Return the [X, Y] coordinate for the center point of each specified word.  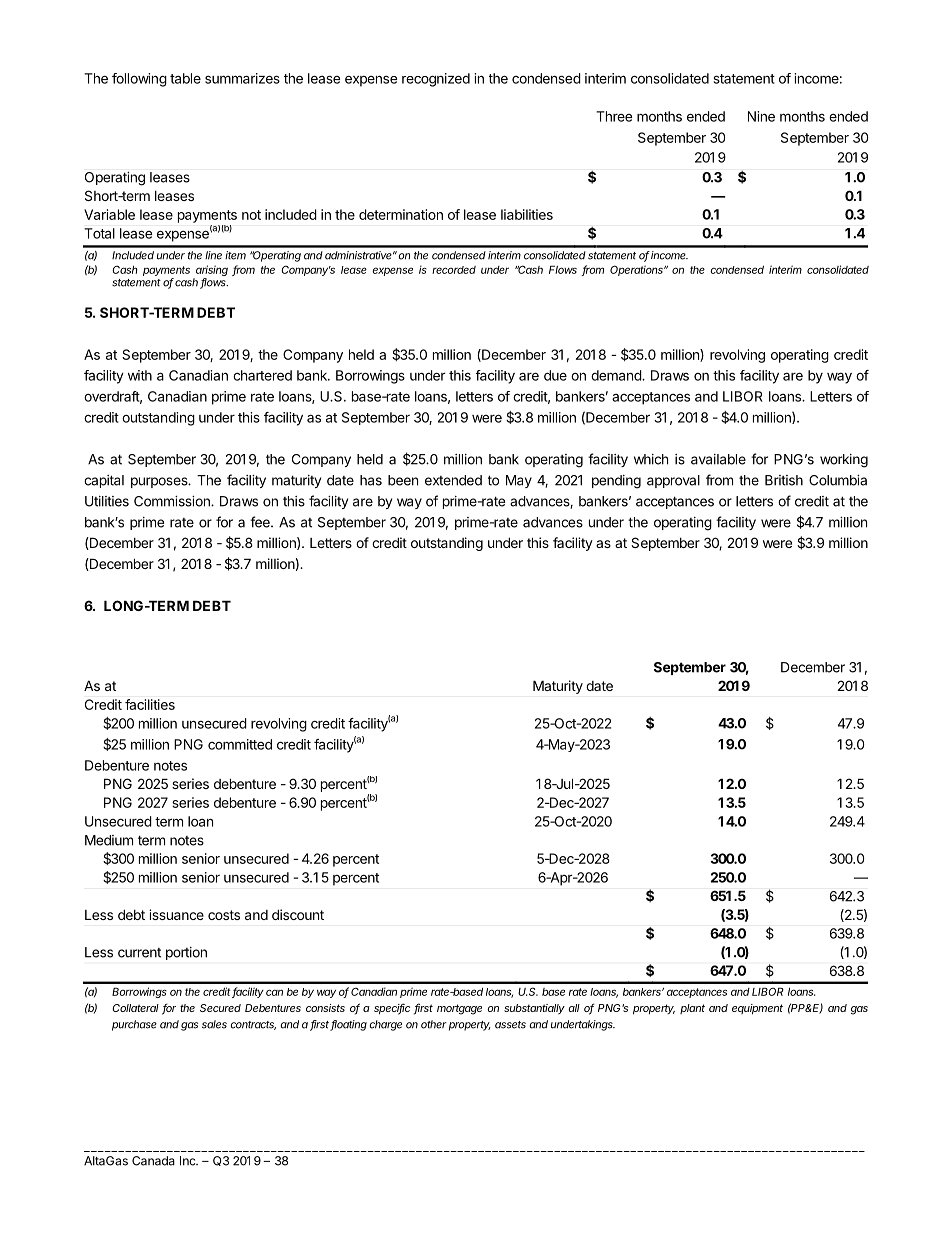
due [555, 375]
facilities [150, 704]
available [718, 459]
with [140, 375]
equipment [757, 1009]
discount [298, 914]
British [784, 480]
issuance [176, 914]
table [185, 78]
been [403, 480]
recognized [436, 80]
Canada [153, 1161]
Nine [761, 116]
